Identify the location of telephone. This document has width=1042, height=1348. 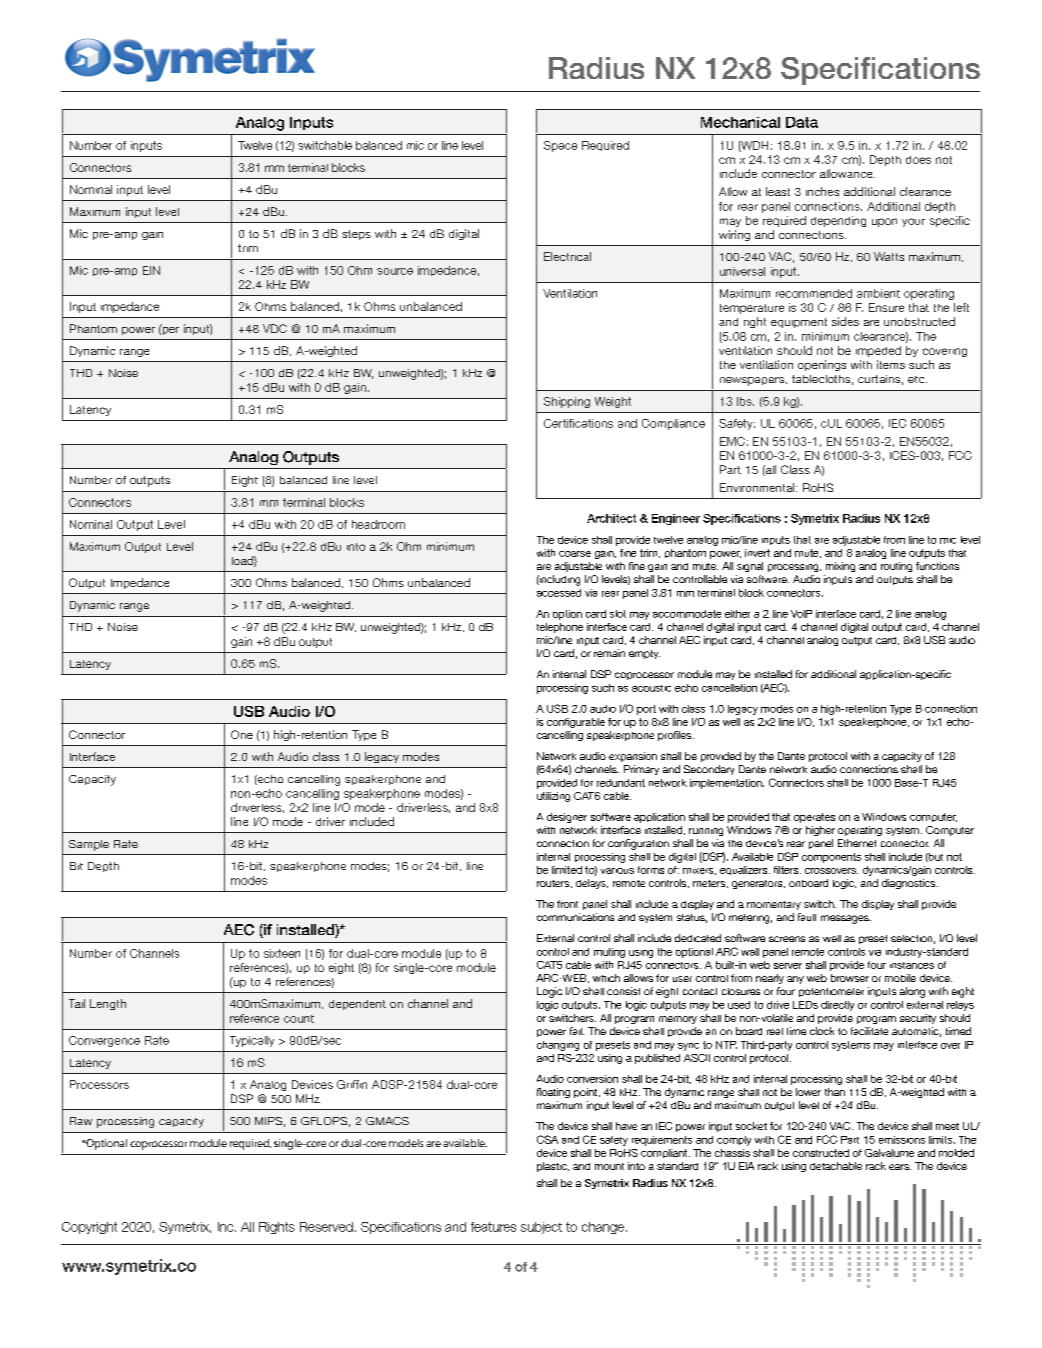
(560, 628).
